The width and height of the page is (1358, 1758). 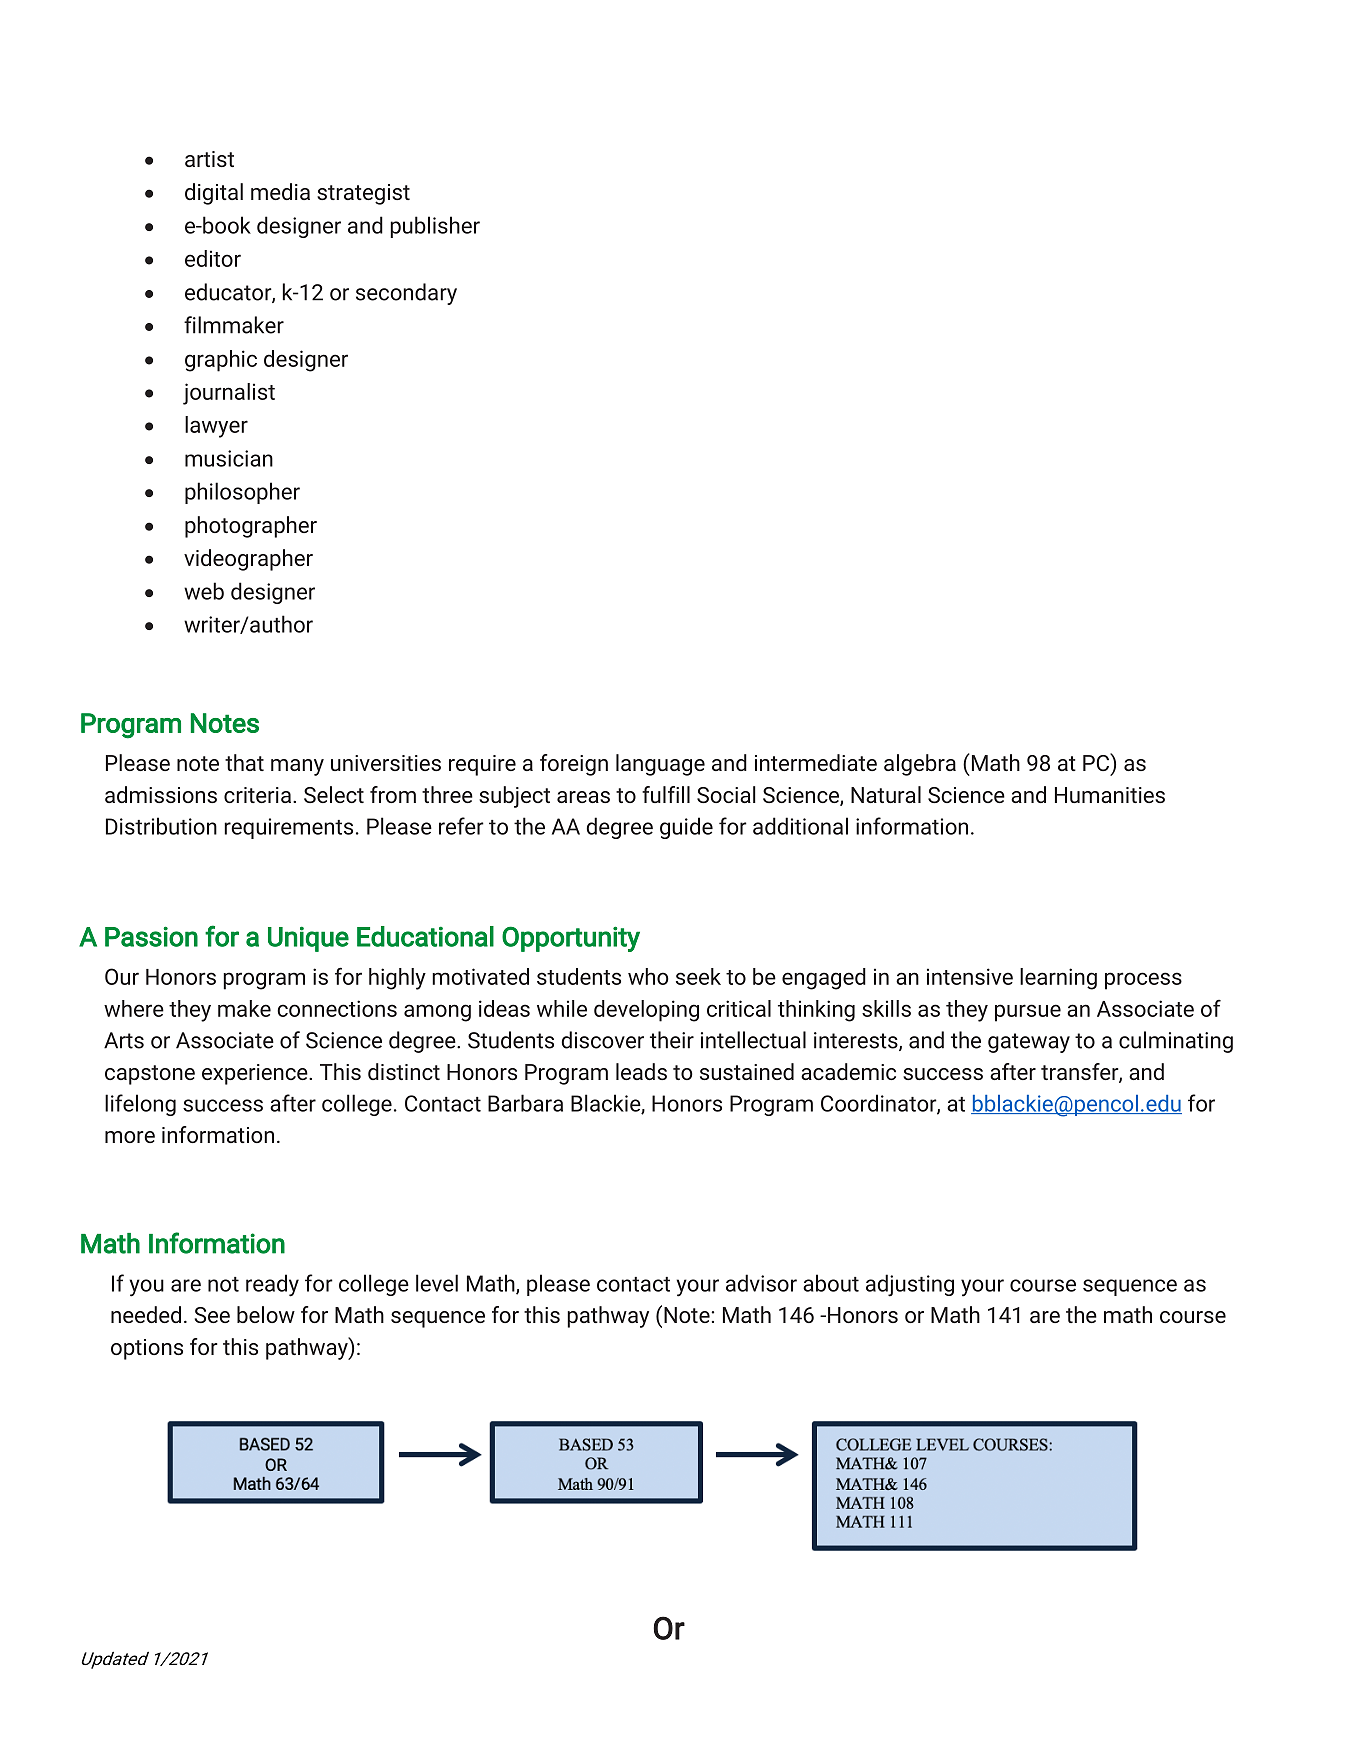 I want to click on that, so click(x=244, y=762).
